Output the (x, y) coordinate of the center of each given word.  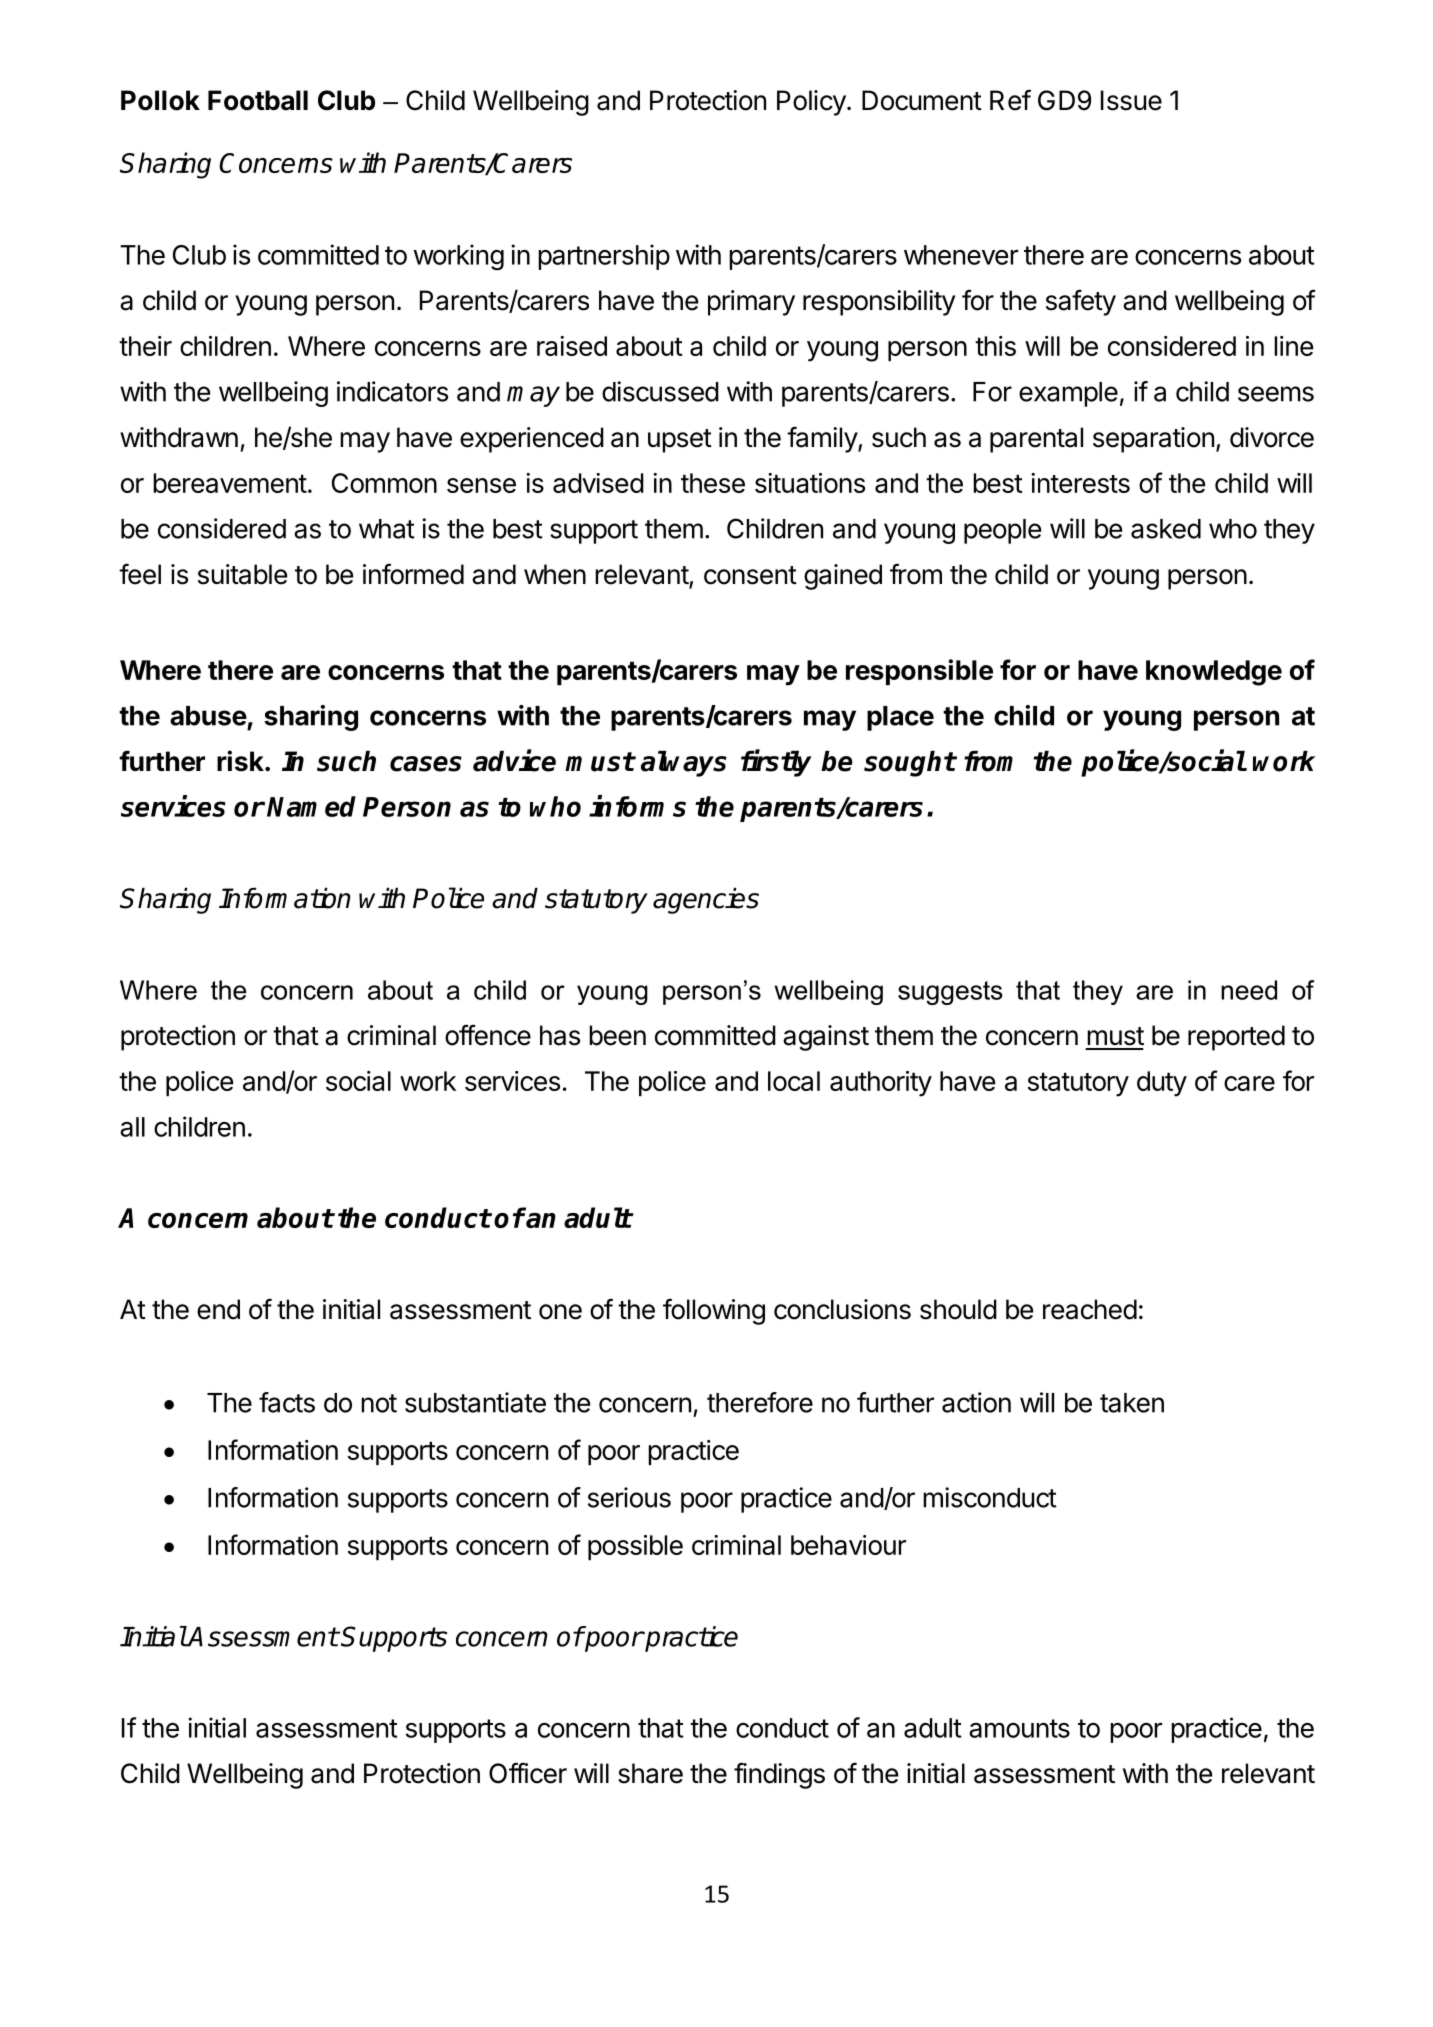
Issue (1131, 100)
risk (241, 761)
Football (258, 100)
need (1249, 990)
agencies (706, 901)
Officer (528, 1773)
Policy (811, 103)
